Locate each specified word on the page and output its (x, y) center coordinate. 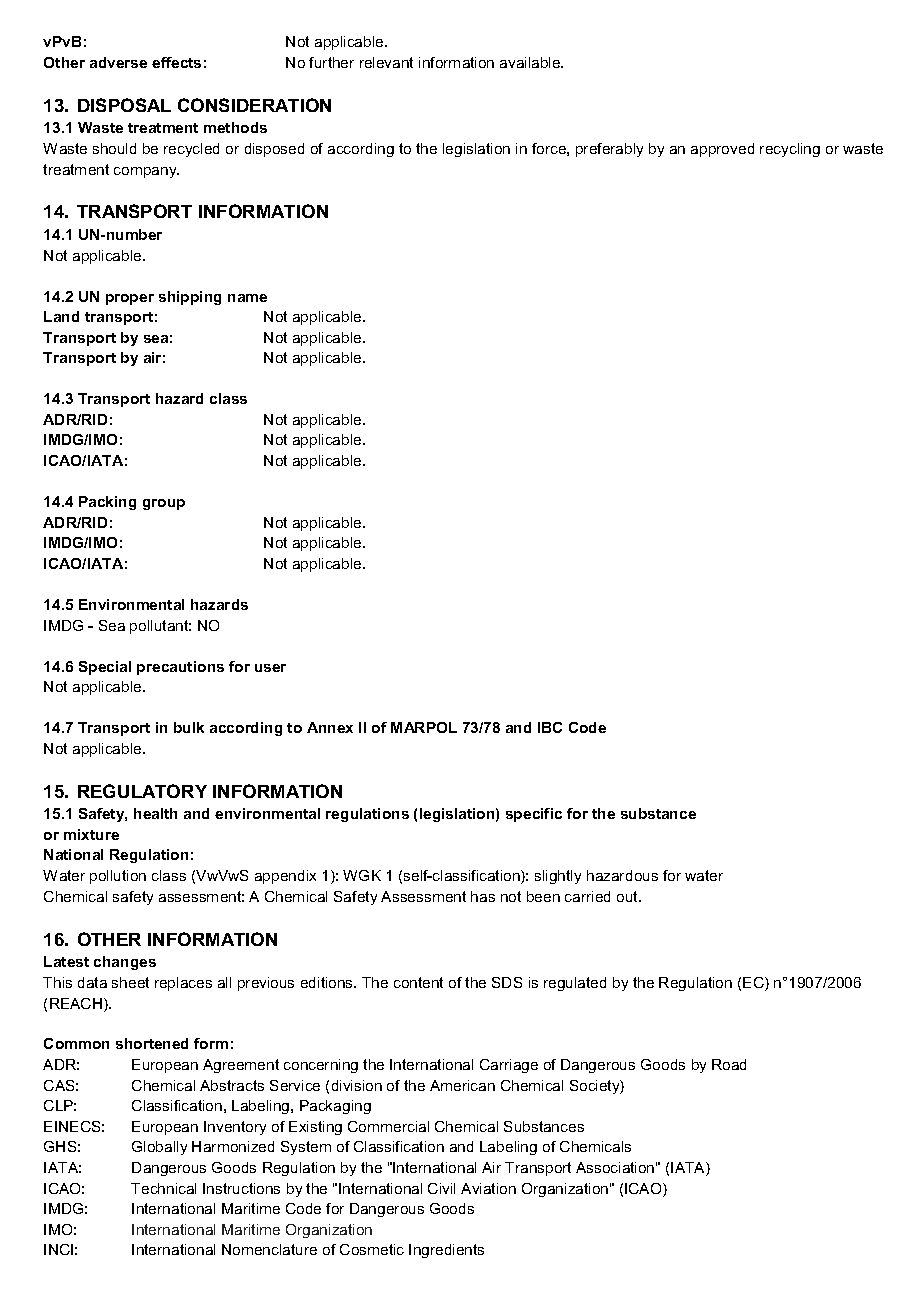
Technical (163, 1188)
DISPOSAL (124, 105)
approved (722, 150)
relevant (386, 62)
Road (729, 1064)
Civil (441, 1188)
